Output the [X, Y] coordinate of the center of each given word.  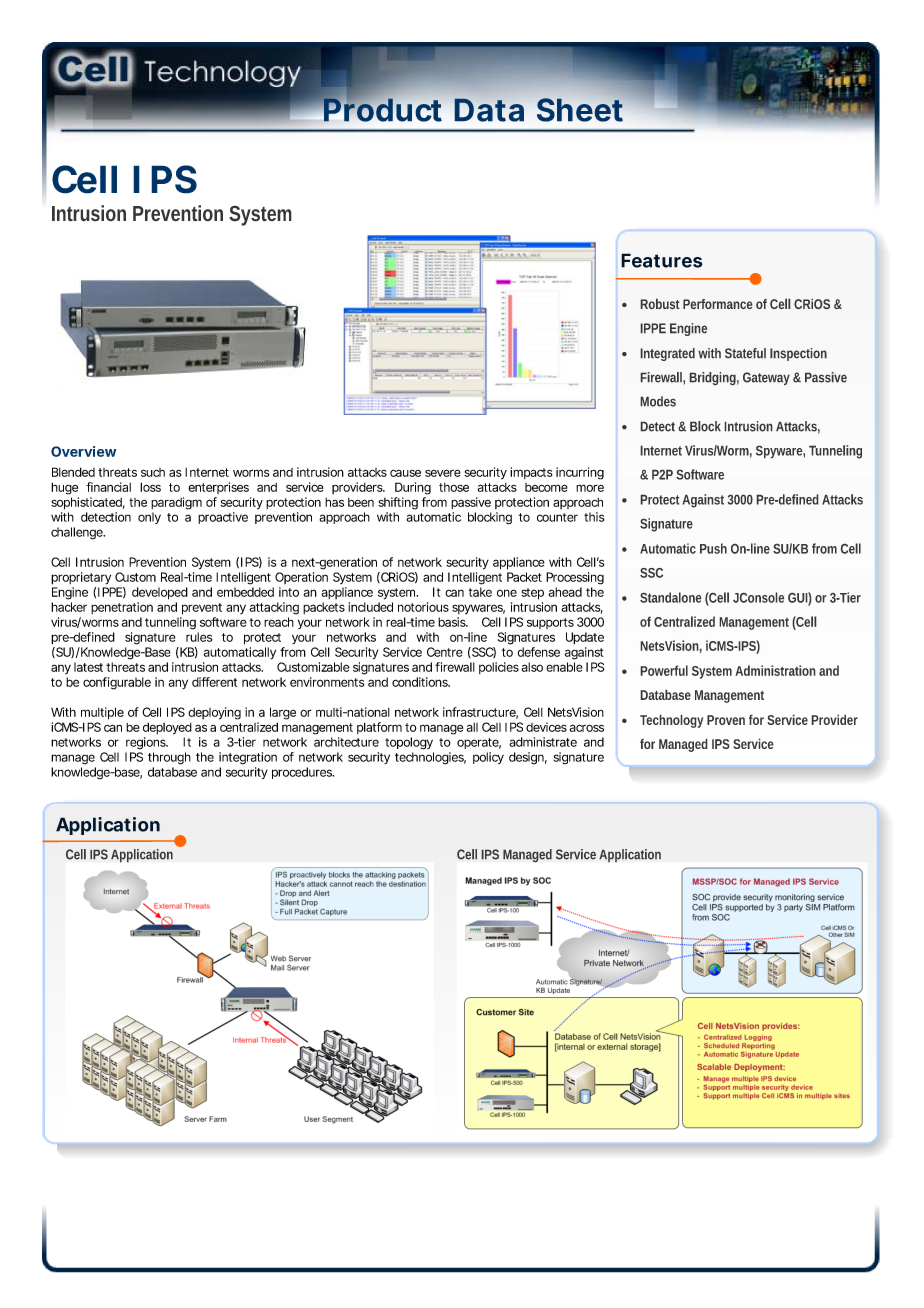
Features [661, 260]
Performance [718, 304]
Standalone [671, 597]
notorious [423, 607]
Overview [83, 451]
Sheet [580, 110]
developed [160, 593]
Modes [658, 401]
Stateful [745, 353]
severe [443, 473]
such [153, 472]
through [169, 758]
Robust [660, 304]
